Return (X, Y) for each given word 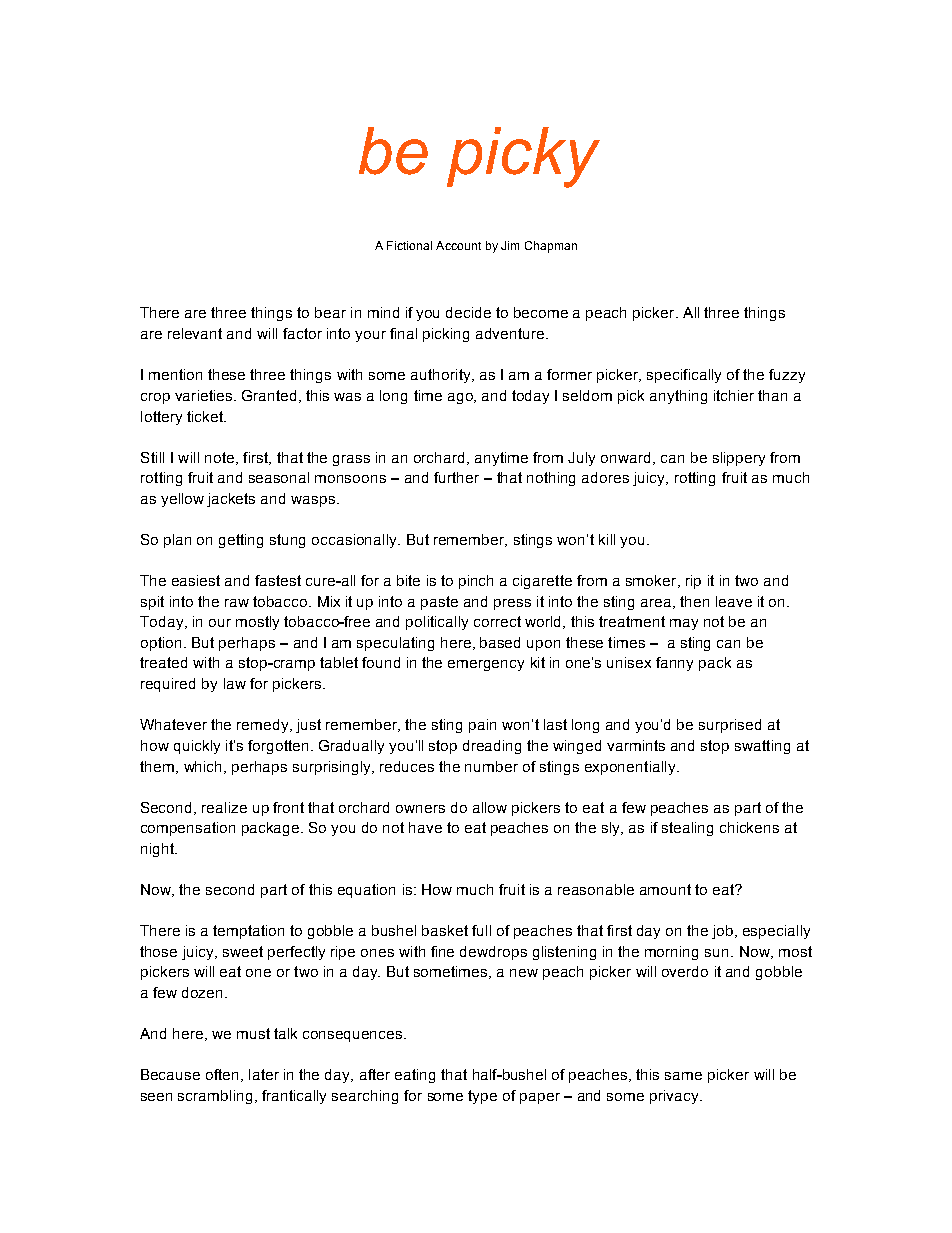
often (222, 1074)
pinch (476, 582)
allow (490, 807)
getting (241, 541)
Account (458, 245)
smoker (652, 581)
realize (224, 807)
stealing (687, 829)
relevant (195, 333)
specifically (684, 376)
